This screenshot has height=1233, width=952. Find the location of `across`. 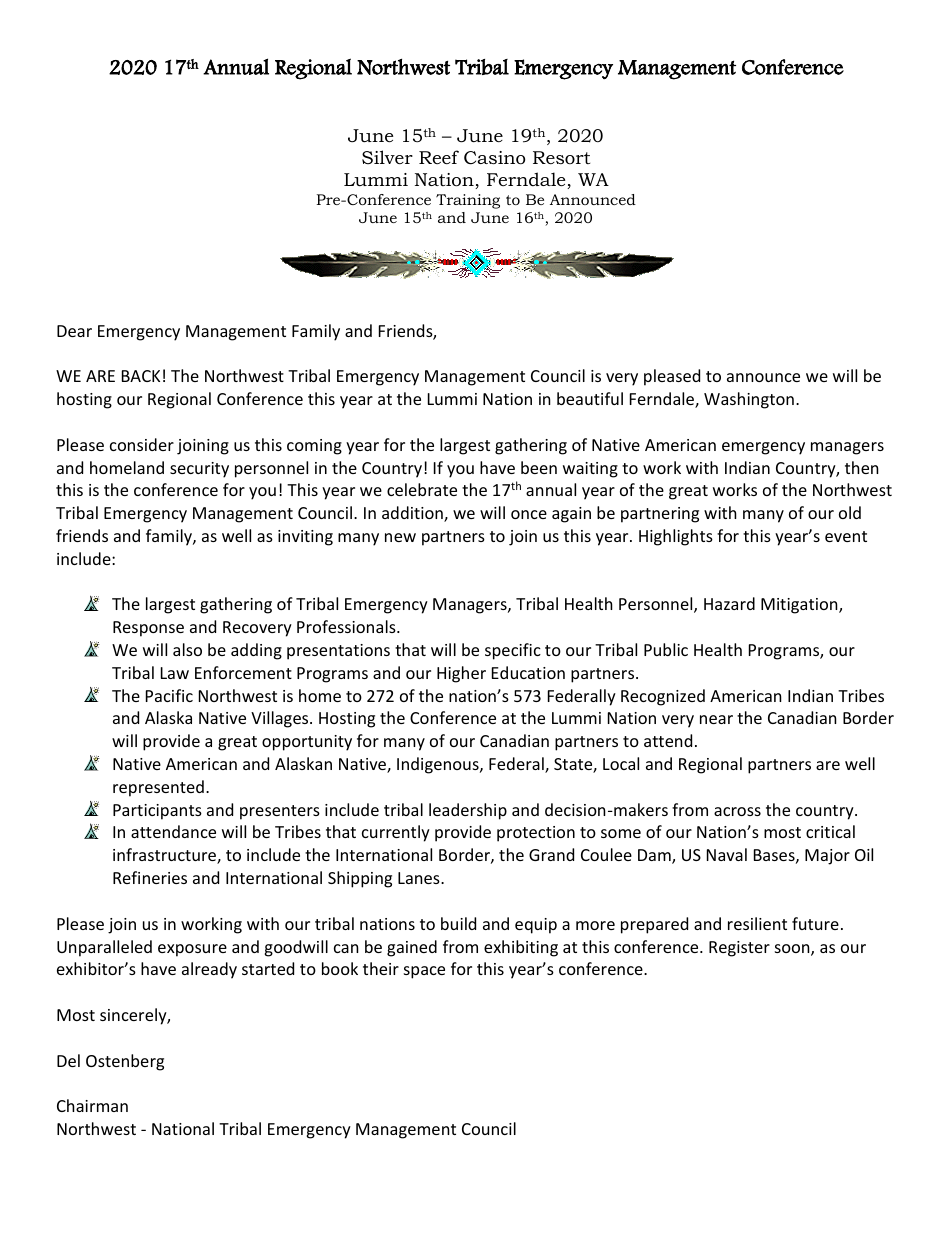

across is located at coordinates (737, 811).
